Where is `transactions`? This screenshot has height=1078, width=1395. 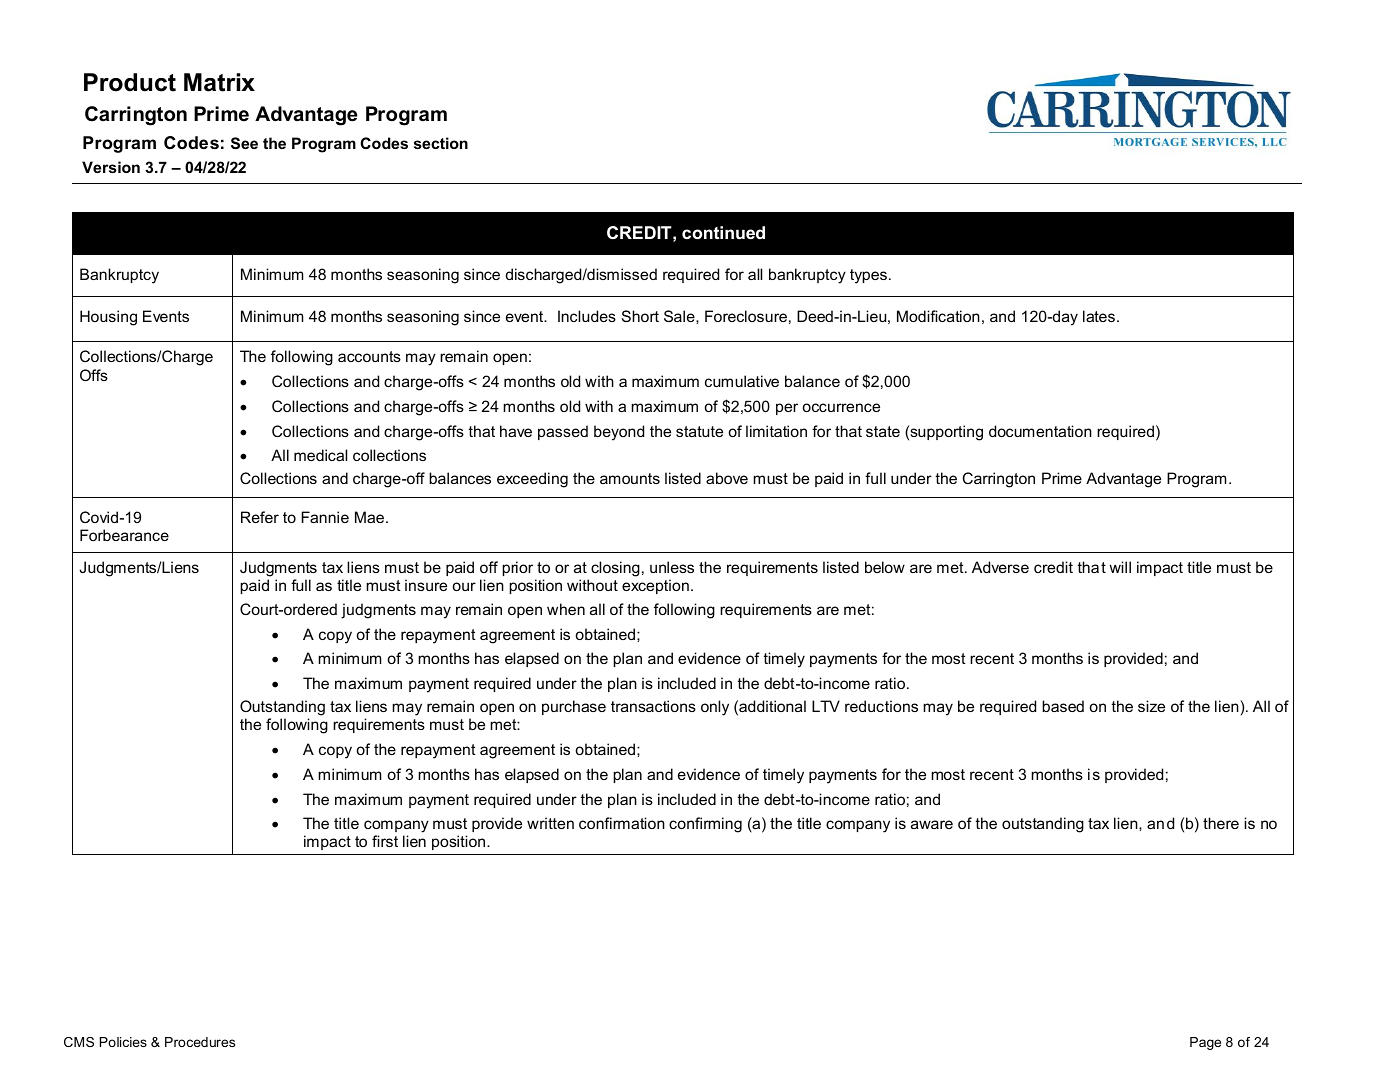
transactions is located at coordinates (653, 706).
